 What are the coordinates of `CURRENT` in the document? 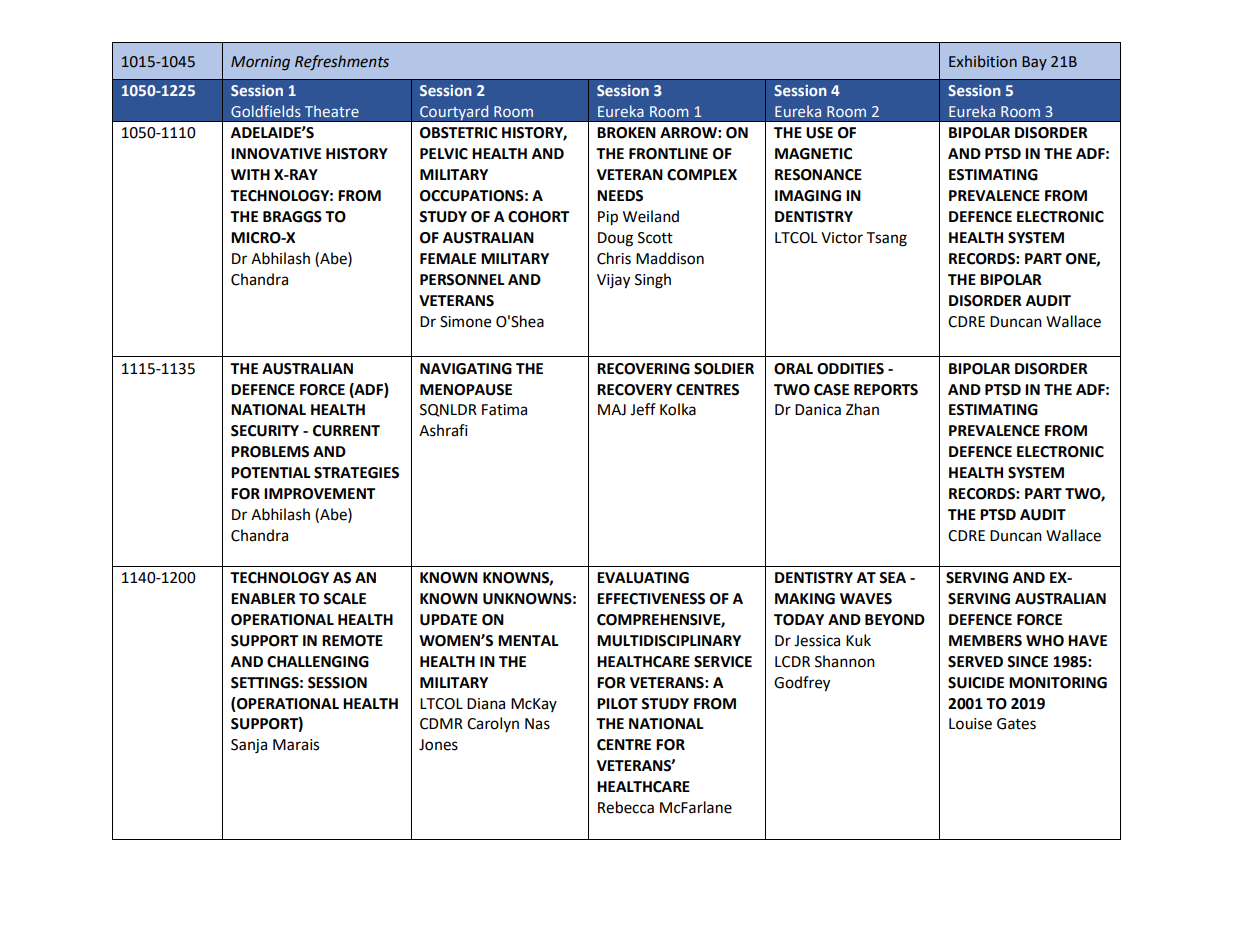 It's located at (346, 431).
